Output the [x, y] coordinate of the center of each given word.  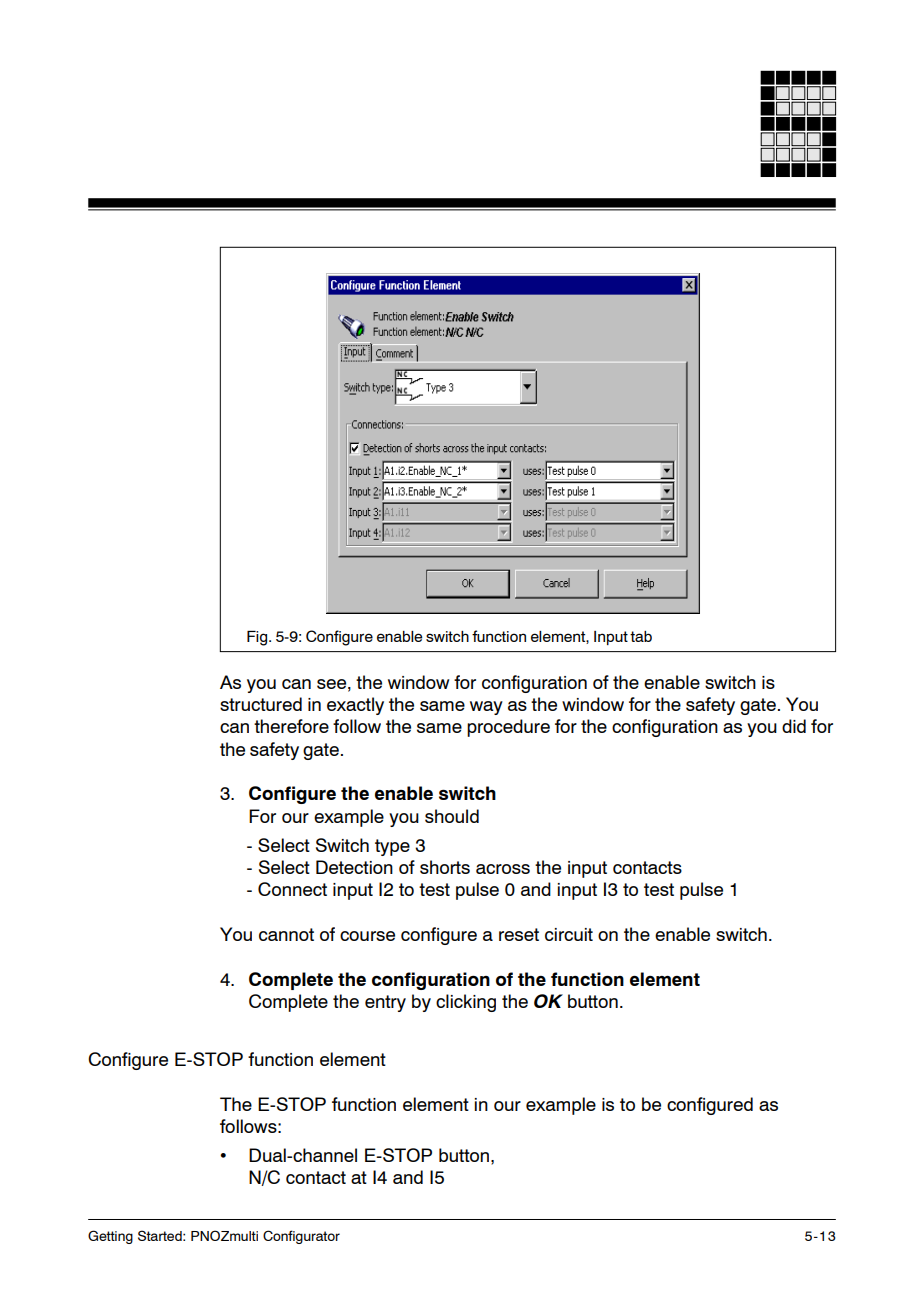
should [452, 816]
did [794, 726]
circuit [569, 934]
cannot [286, 934]
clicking [466, 1003]
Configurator [301, 1237]
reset [519, 934]
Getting [110, 1237]
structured [261, 704]
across [503, 869]
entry [385, 1003]
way [486, 708]
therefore [291, 726]
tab [641, 636]
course [367, 936]
